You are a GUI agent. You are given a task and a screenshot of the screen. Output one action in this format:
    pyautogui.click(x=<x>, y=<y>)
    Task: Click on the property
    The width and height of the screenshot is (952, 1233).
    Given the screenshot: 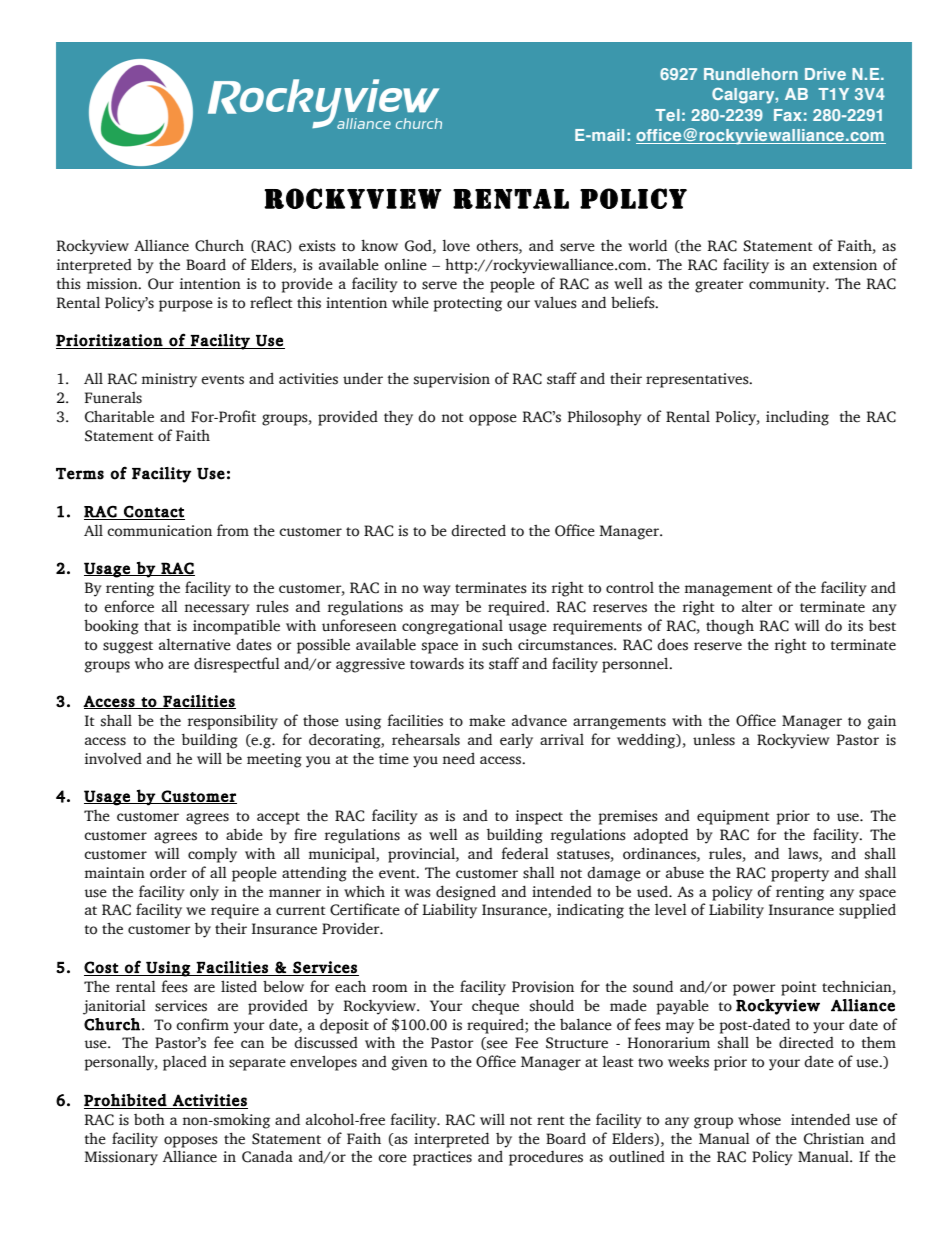 What is the action you would take?
    pyautogui.click(x=800, y=875)
